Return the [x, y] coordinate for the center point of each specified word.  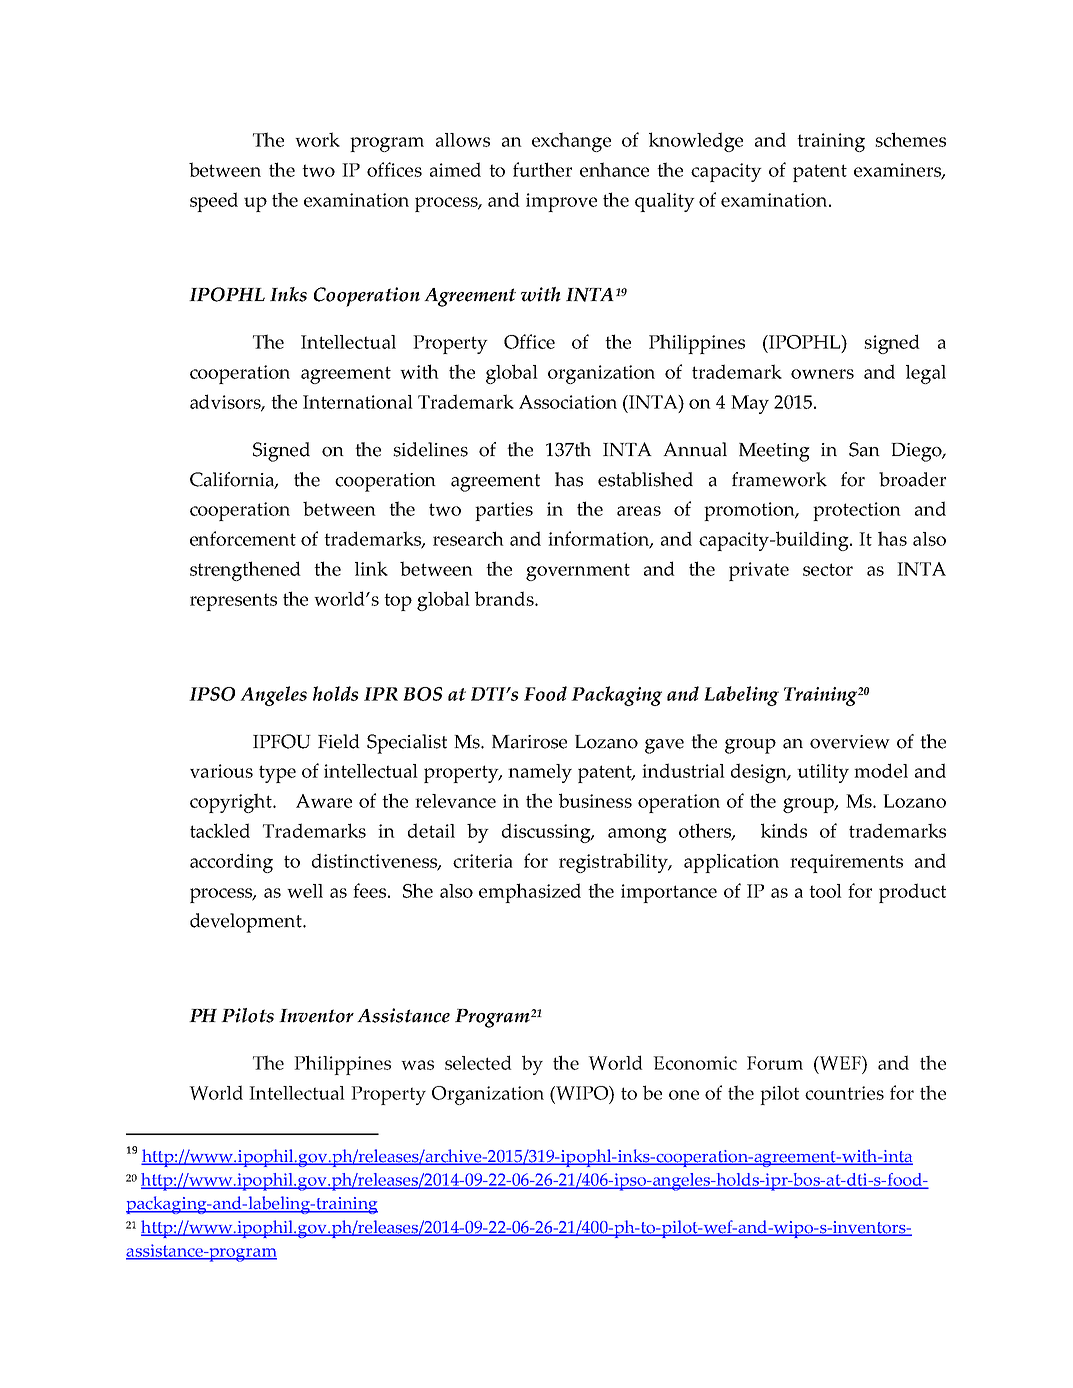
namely [540, 773]
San [864, 449]
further [542, 169]
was [417, 1065]
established [645, 479]
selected [478, 1062]
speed [214, 202]
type [277, 774]
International [358, 402]
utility [823, 773]
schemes [910, 139]
